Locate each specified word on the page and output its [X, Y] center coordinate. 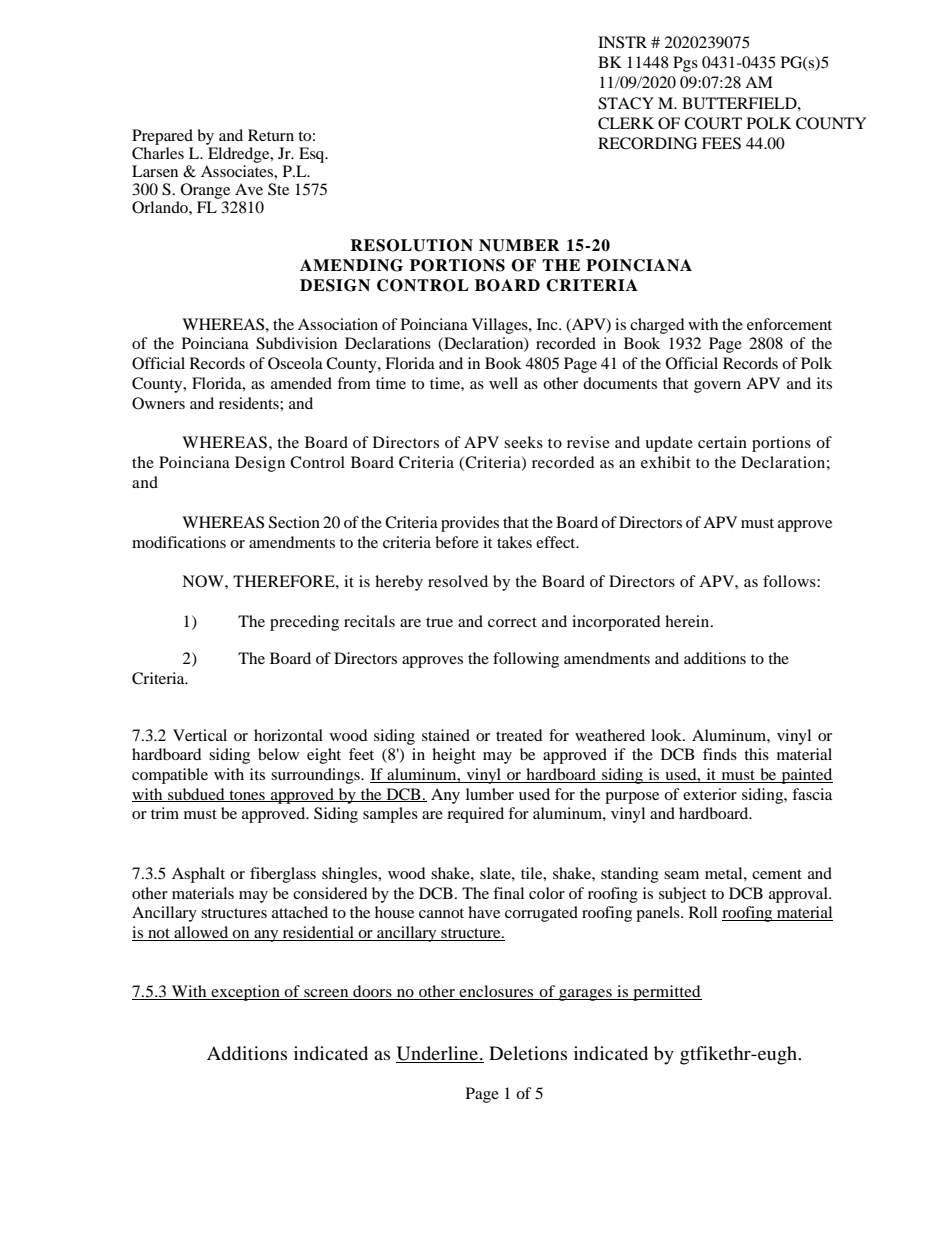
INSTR [622, 42]
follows [790, 581]
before [457, 542]
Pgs [685, 64]
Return [271, 135]
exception [245, 993]
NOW [204, 581]
